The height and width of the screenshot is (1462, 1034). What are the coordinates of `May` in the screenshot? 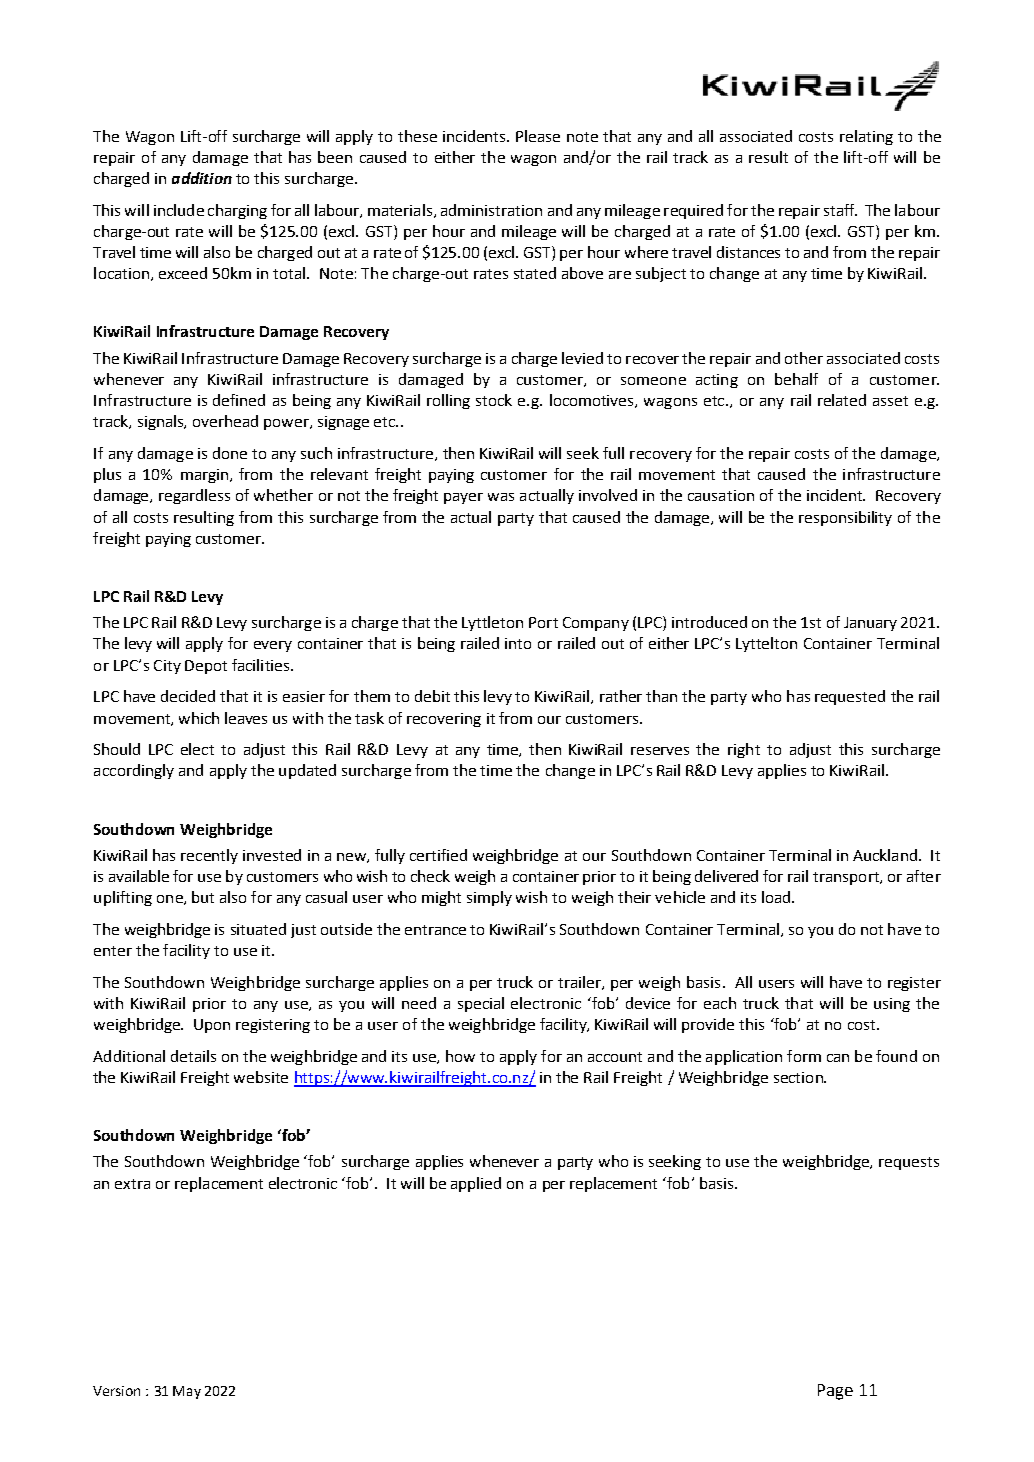 It's located at (187, 1392).
